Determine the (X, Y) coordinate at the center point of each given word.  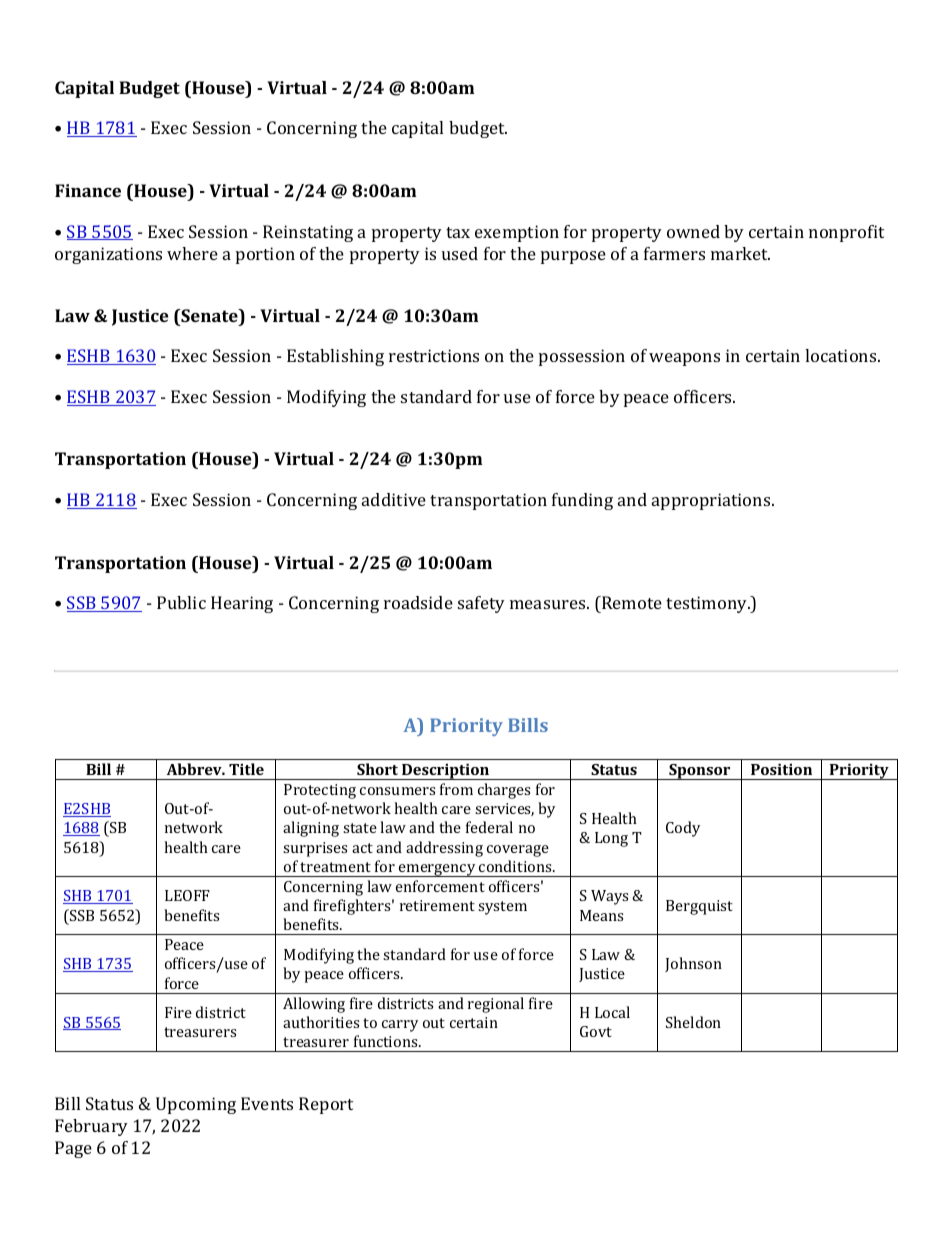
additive (394, 499)
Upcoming (196, 1105)
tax (458, 232)
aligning (311, 829)
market (740, 253)
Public (181, 602)
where (192, 253)
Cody (683, 829)
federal (489, 827)
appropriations (712, 501)
